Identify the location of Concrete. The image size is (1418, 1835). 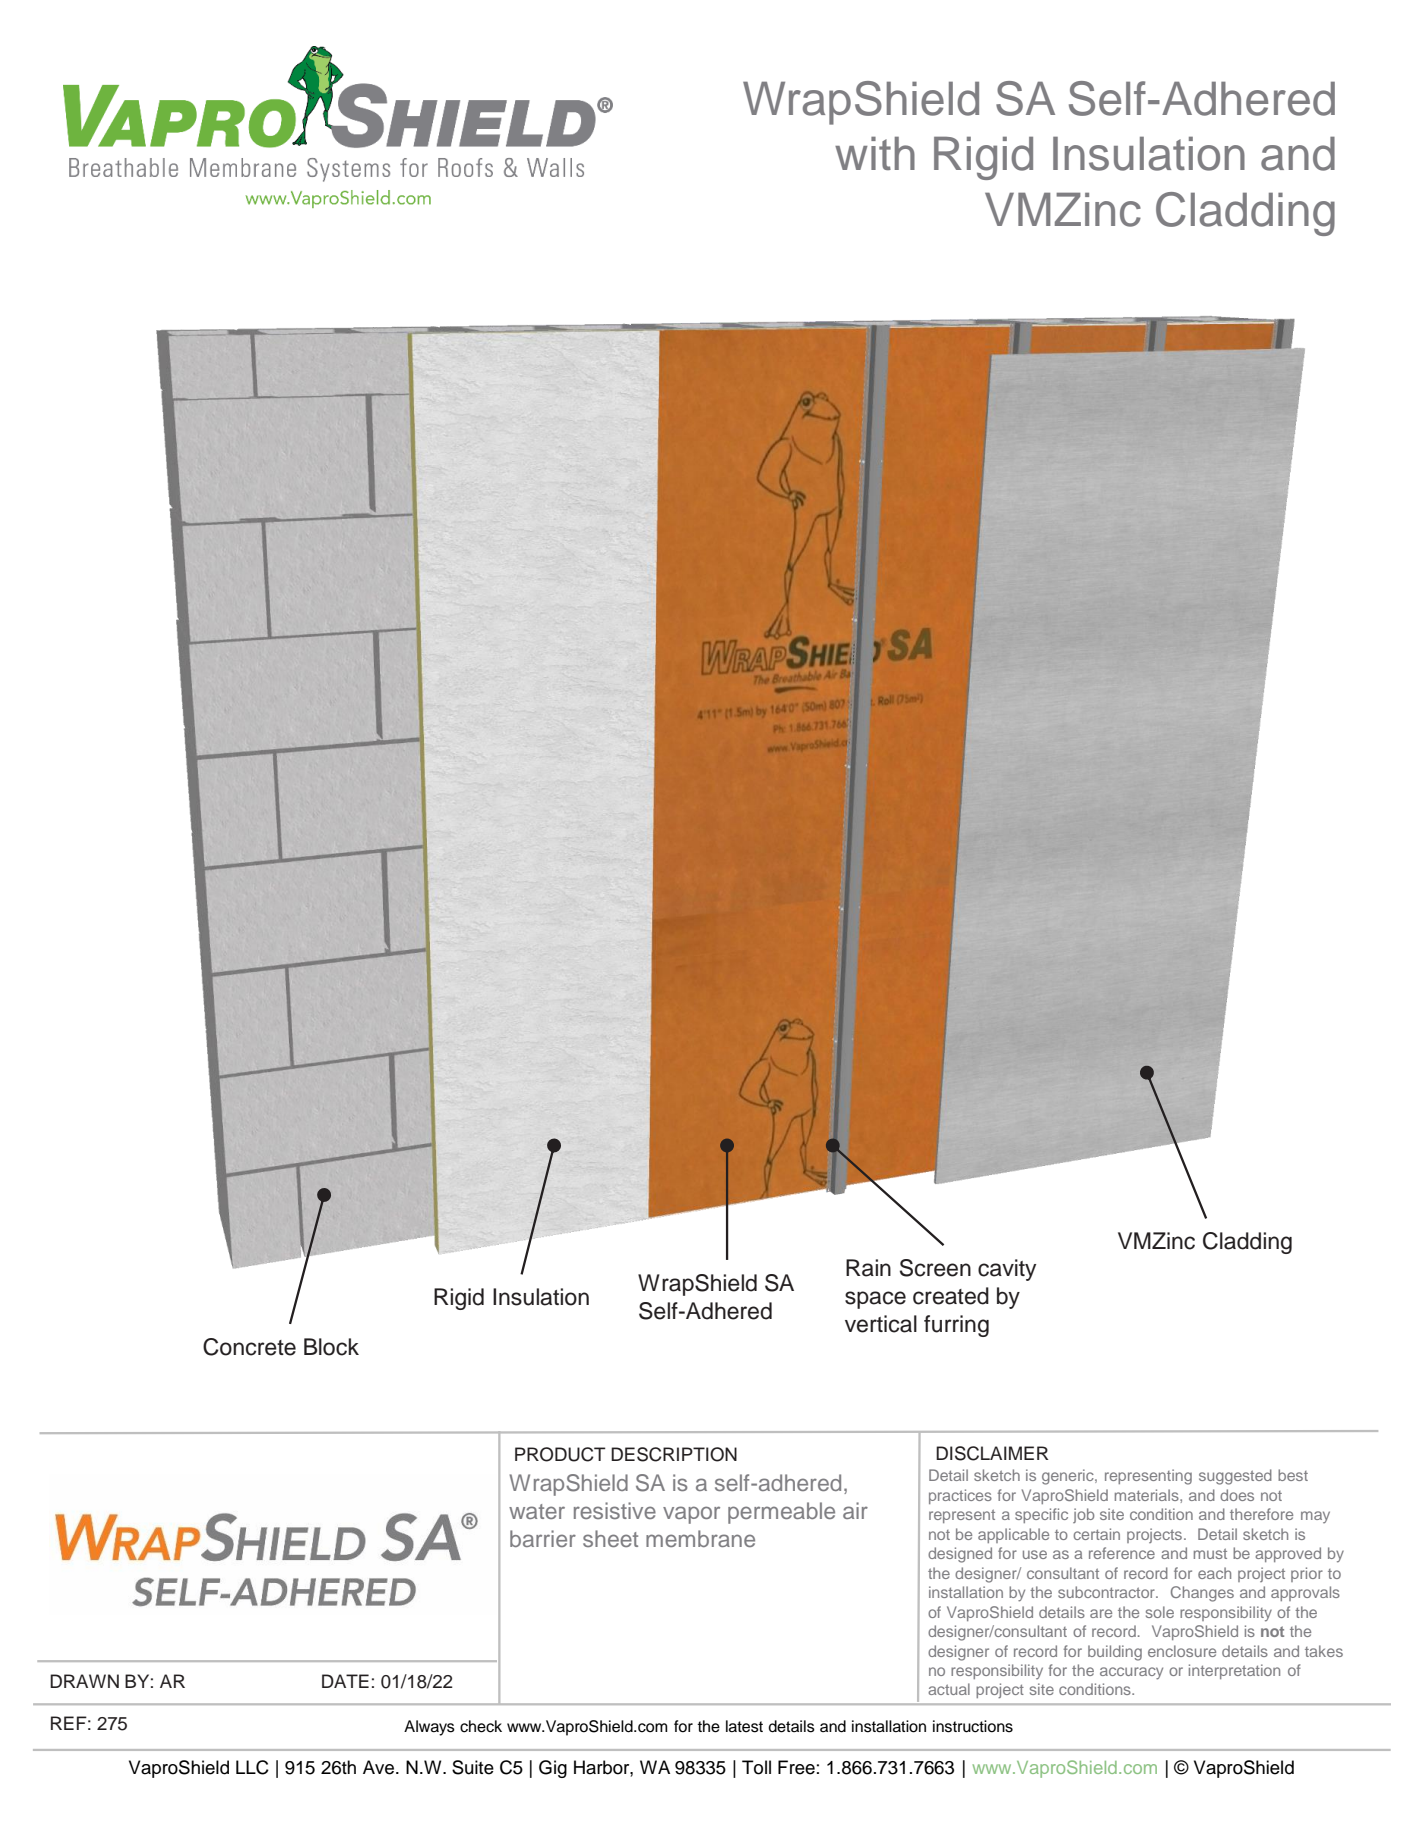
(249, 1347).
